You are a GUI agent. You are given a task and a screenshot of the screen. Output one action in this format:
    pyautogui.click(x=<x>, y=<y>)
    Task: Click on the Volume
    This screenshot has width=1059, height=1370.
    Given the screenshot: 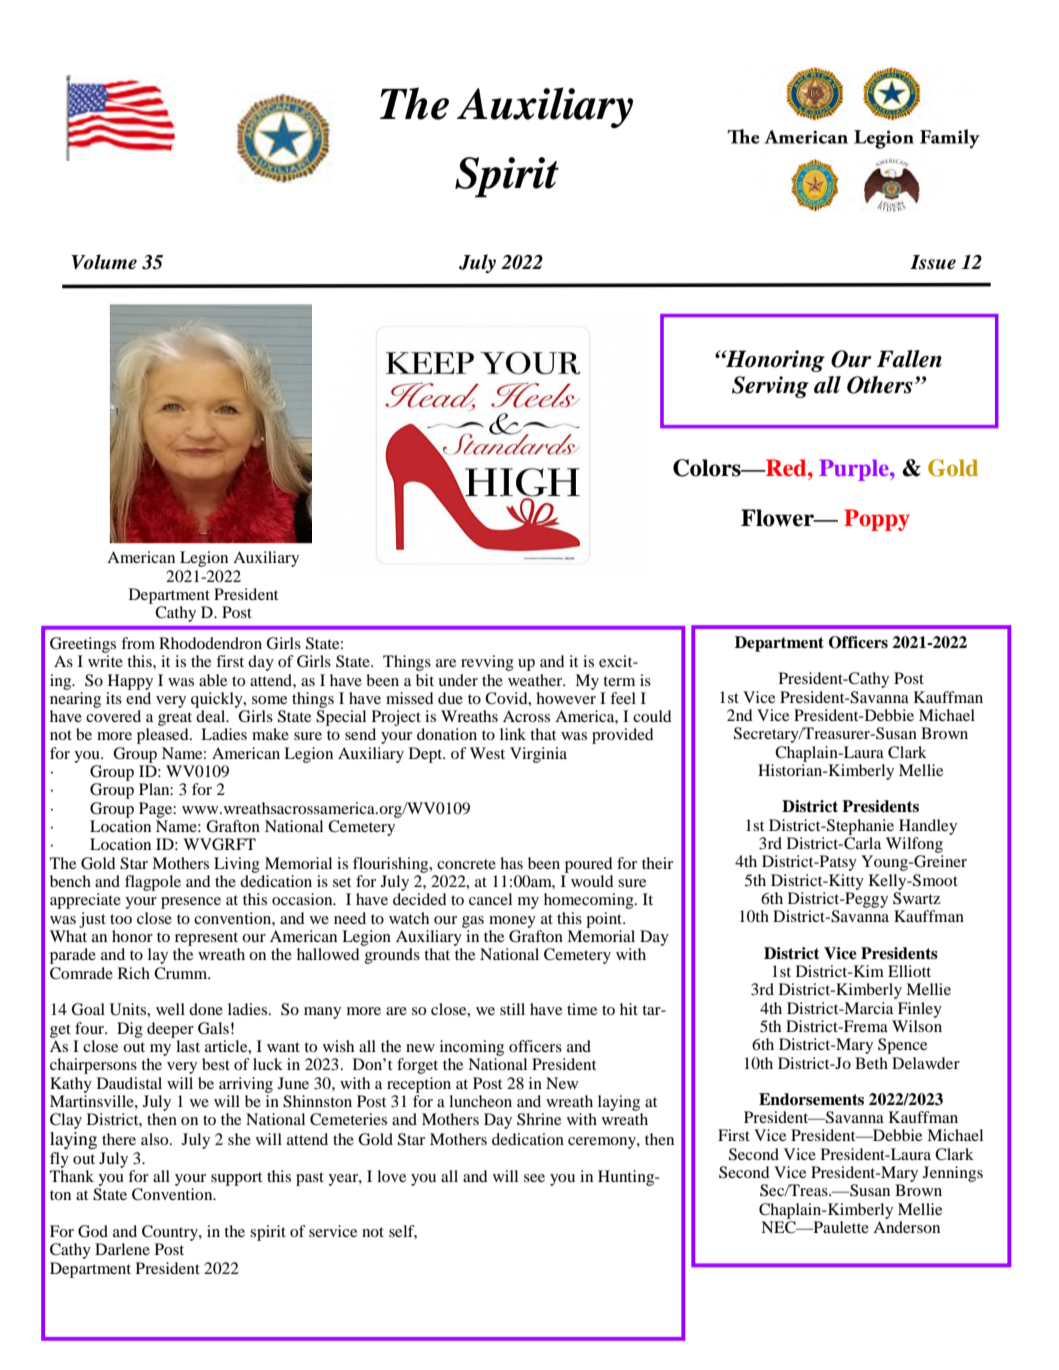 What is the action you would take?
    pyautogui.click(x=104, y=262)
